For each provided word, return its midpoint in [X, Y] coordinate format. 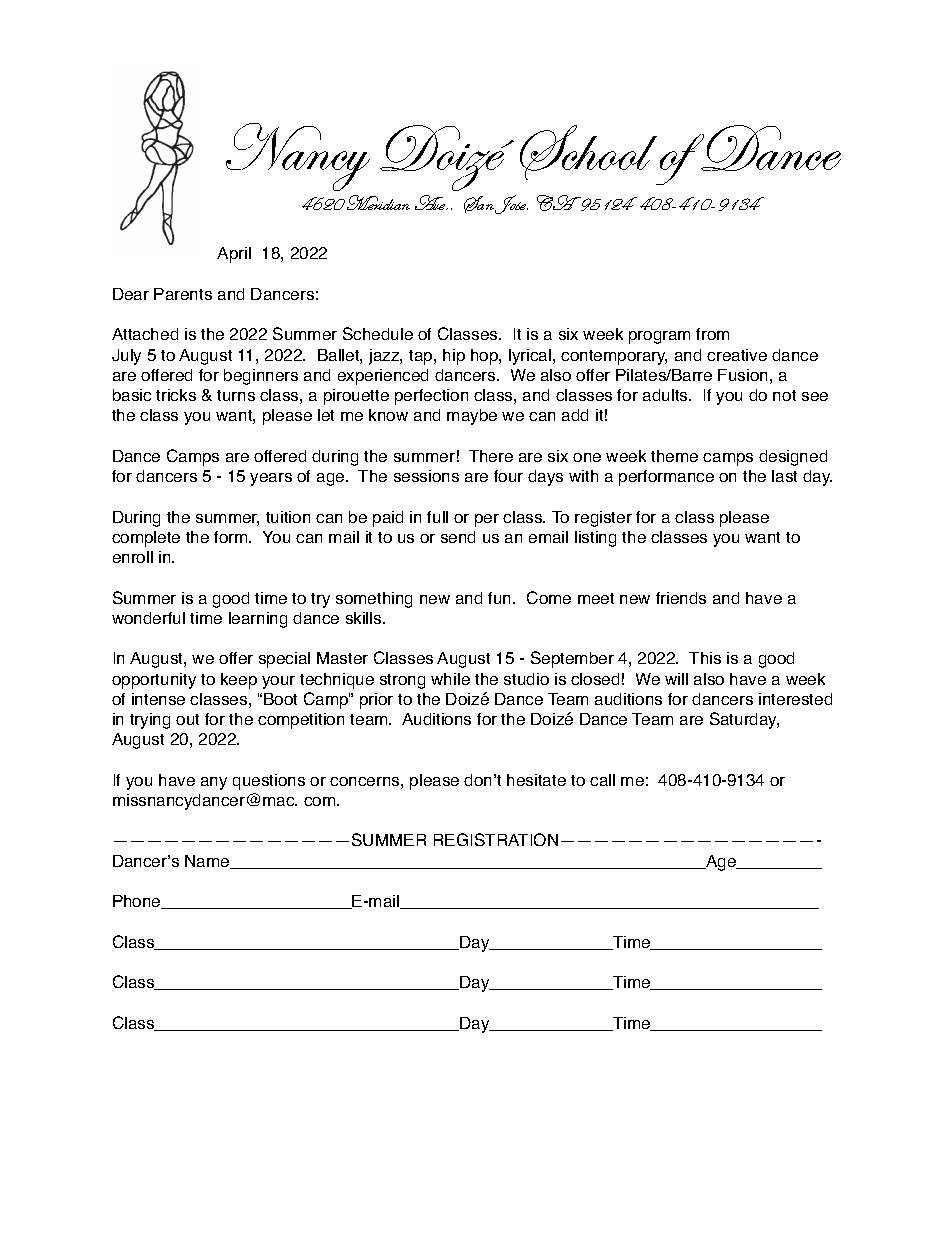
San [480, 204]
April [234, 255]
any [214, 783]
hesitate [536, 780]
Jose [511, 204]
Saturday [744, 720]
